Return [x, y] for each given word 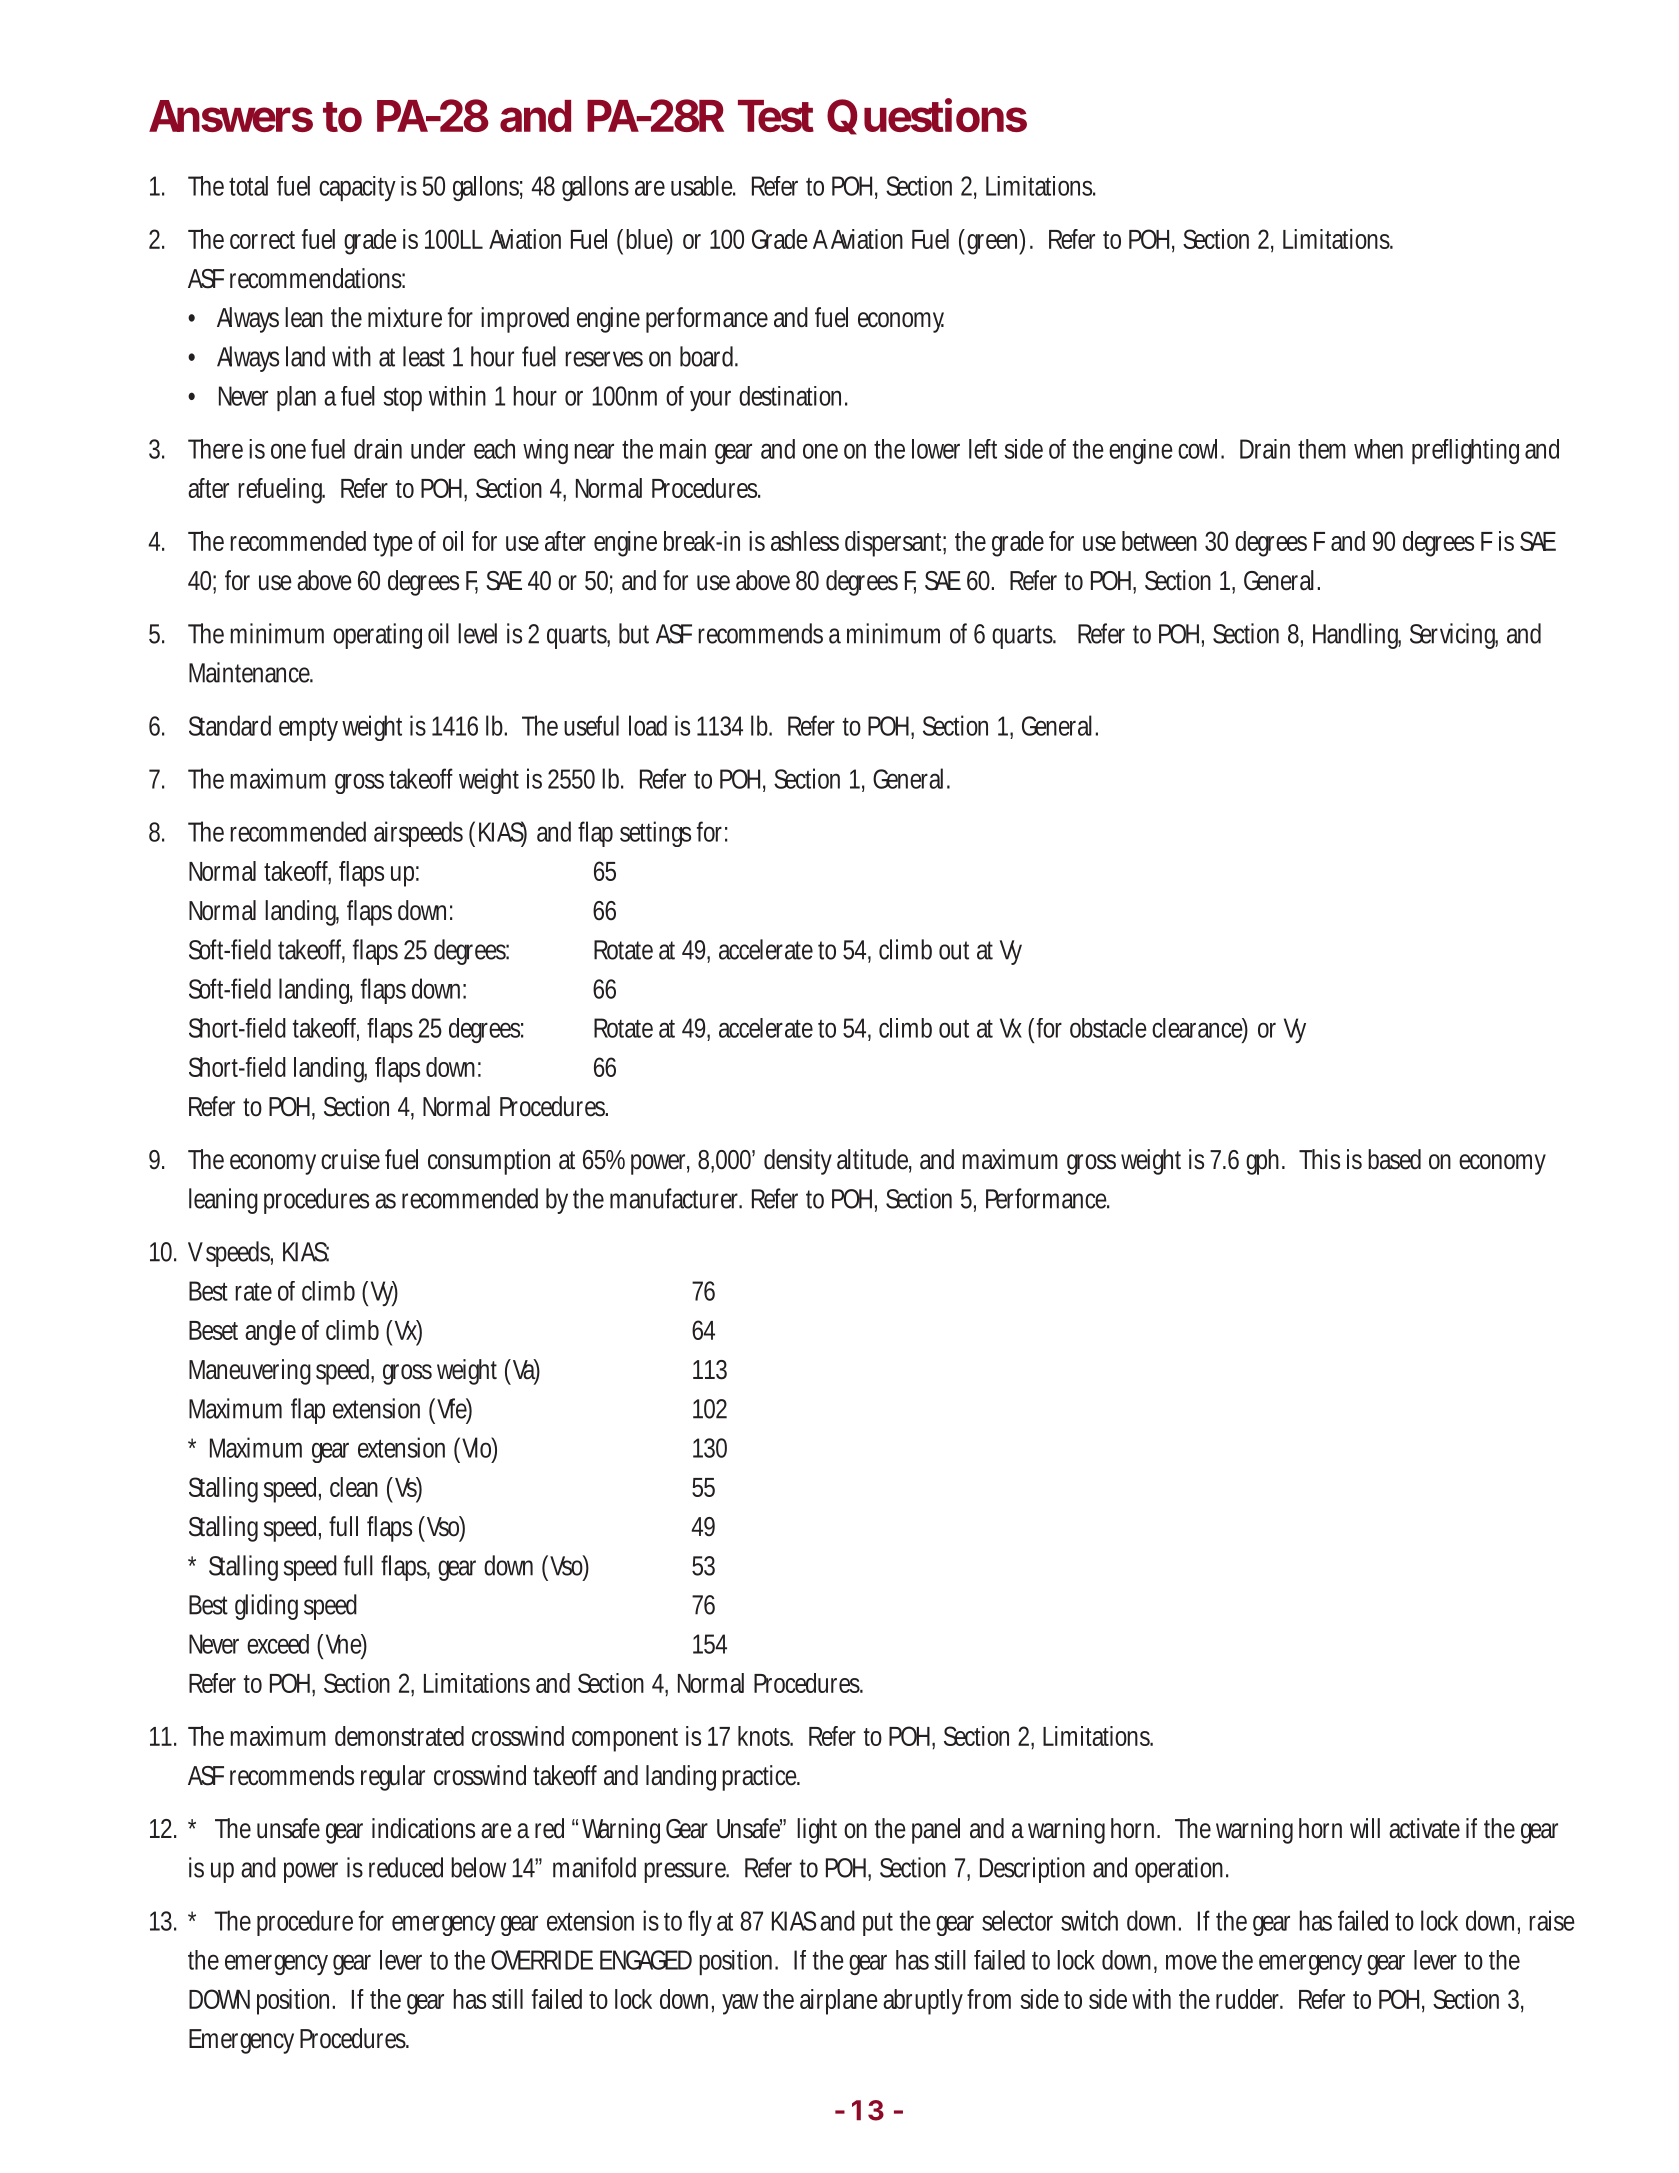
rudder [1249, 1999]
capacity [357, 188]
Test [776, 116]
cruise [350, 1159]
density [798, 1162]
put [878, 1924]
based [1394, 1159]
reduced [406, 1867]
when [1378, 449]
